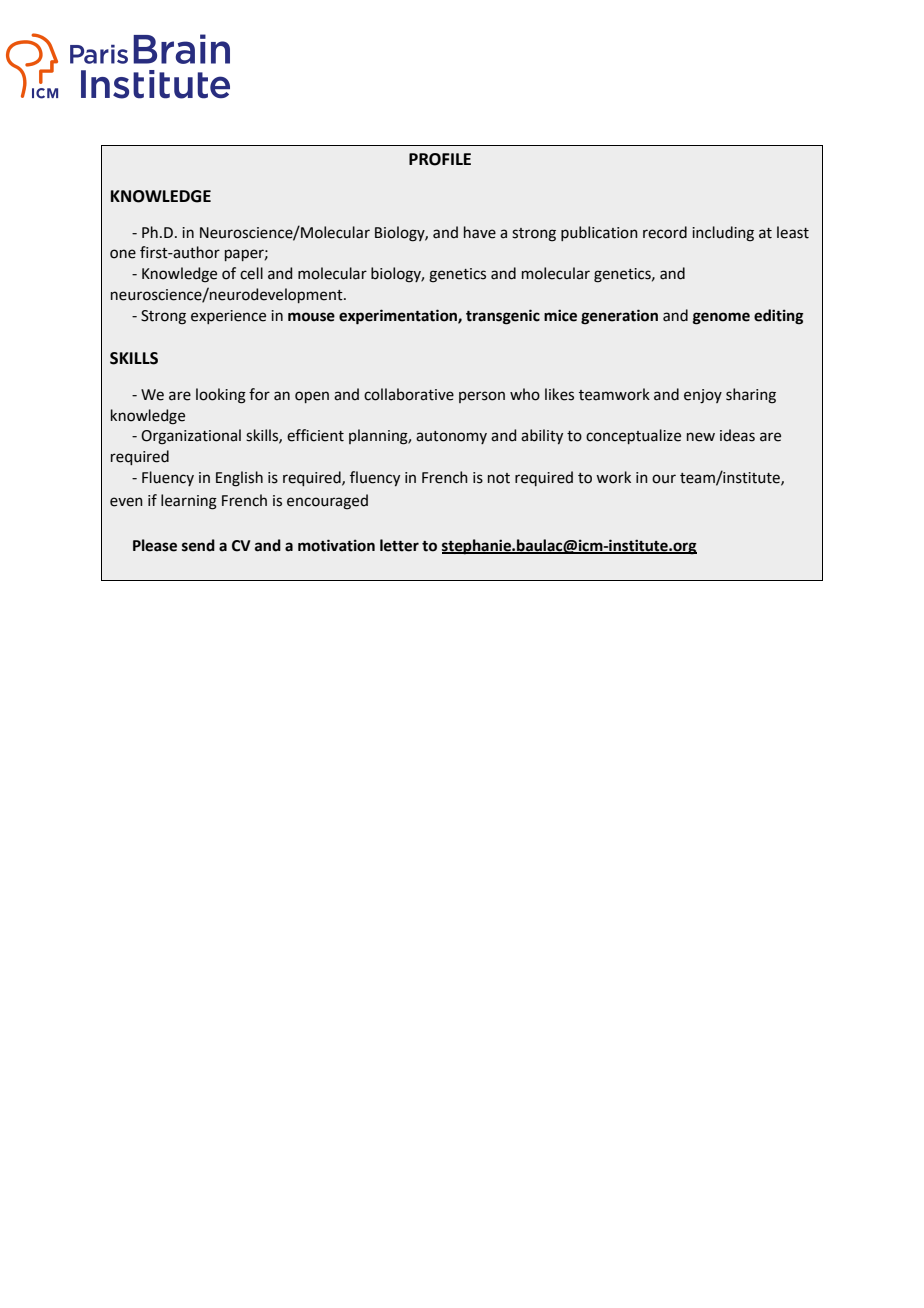  What do you see at coordinates (721, 318) in the screenshot?
I see `genome` at bounding box center [721, 318].
